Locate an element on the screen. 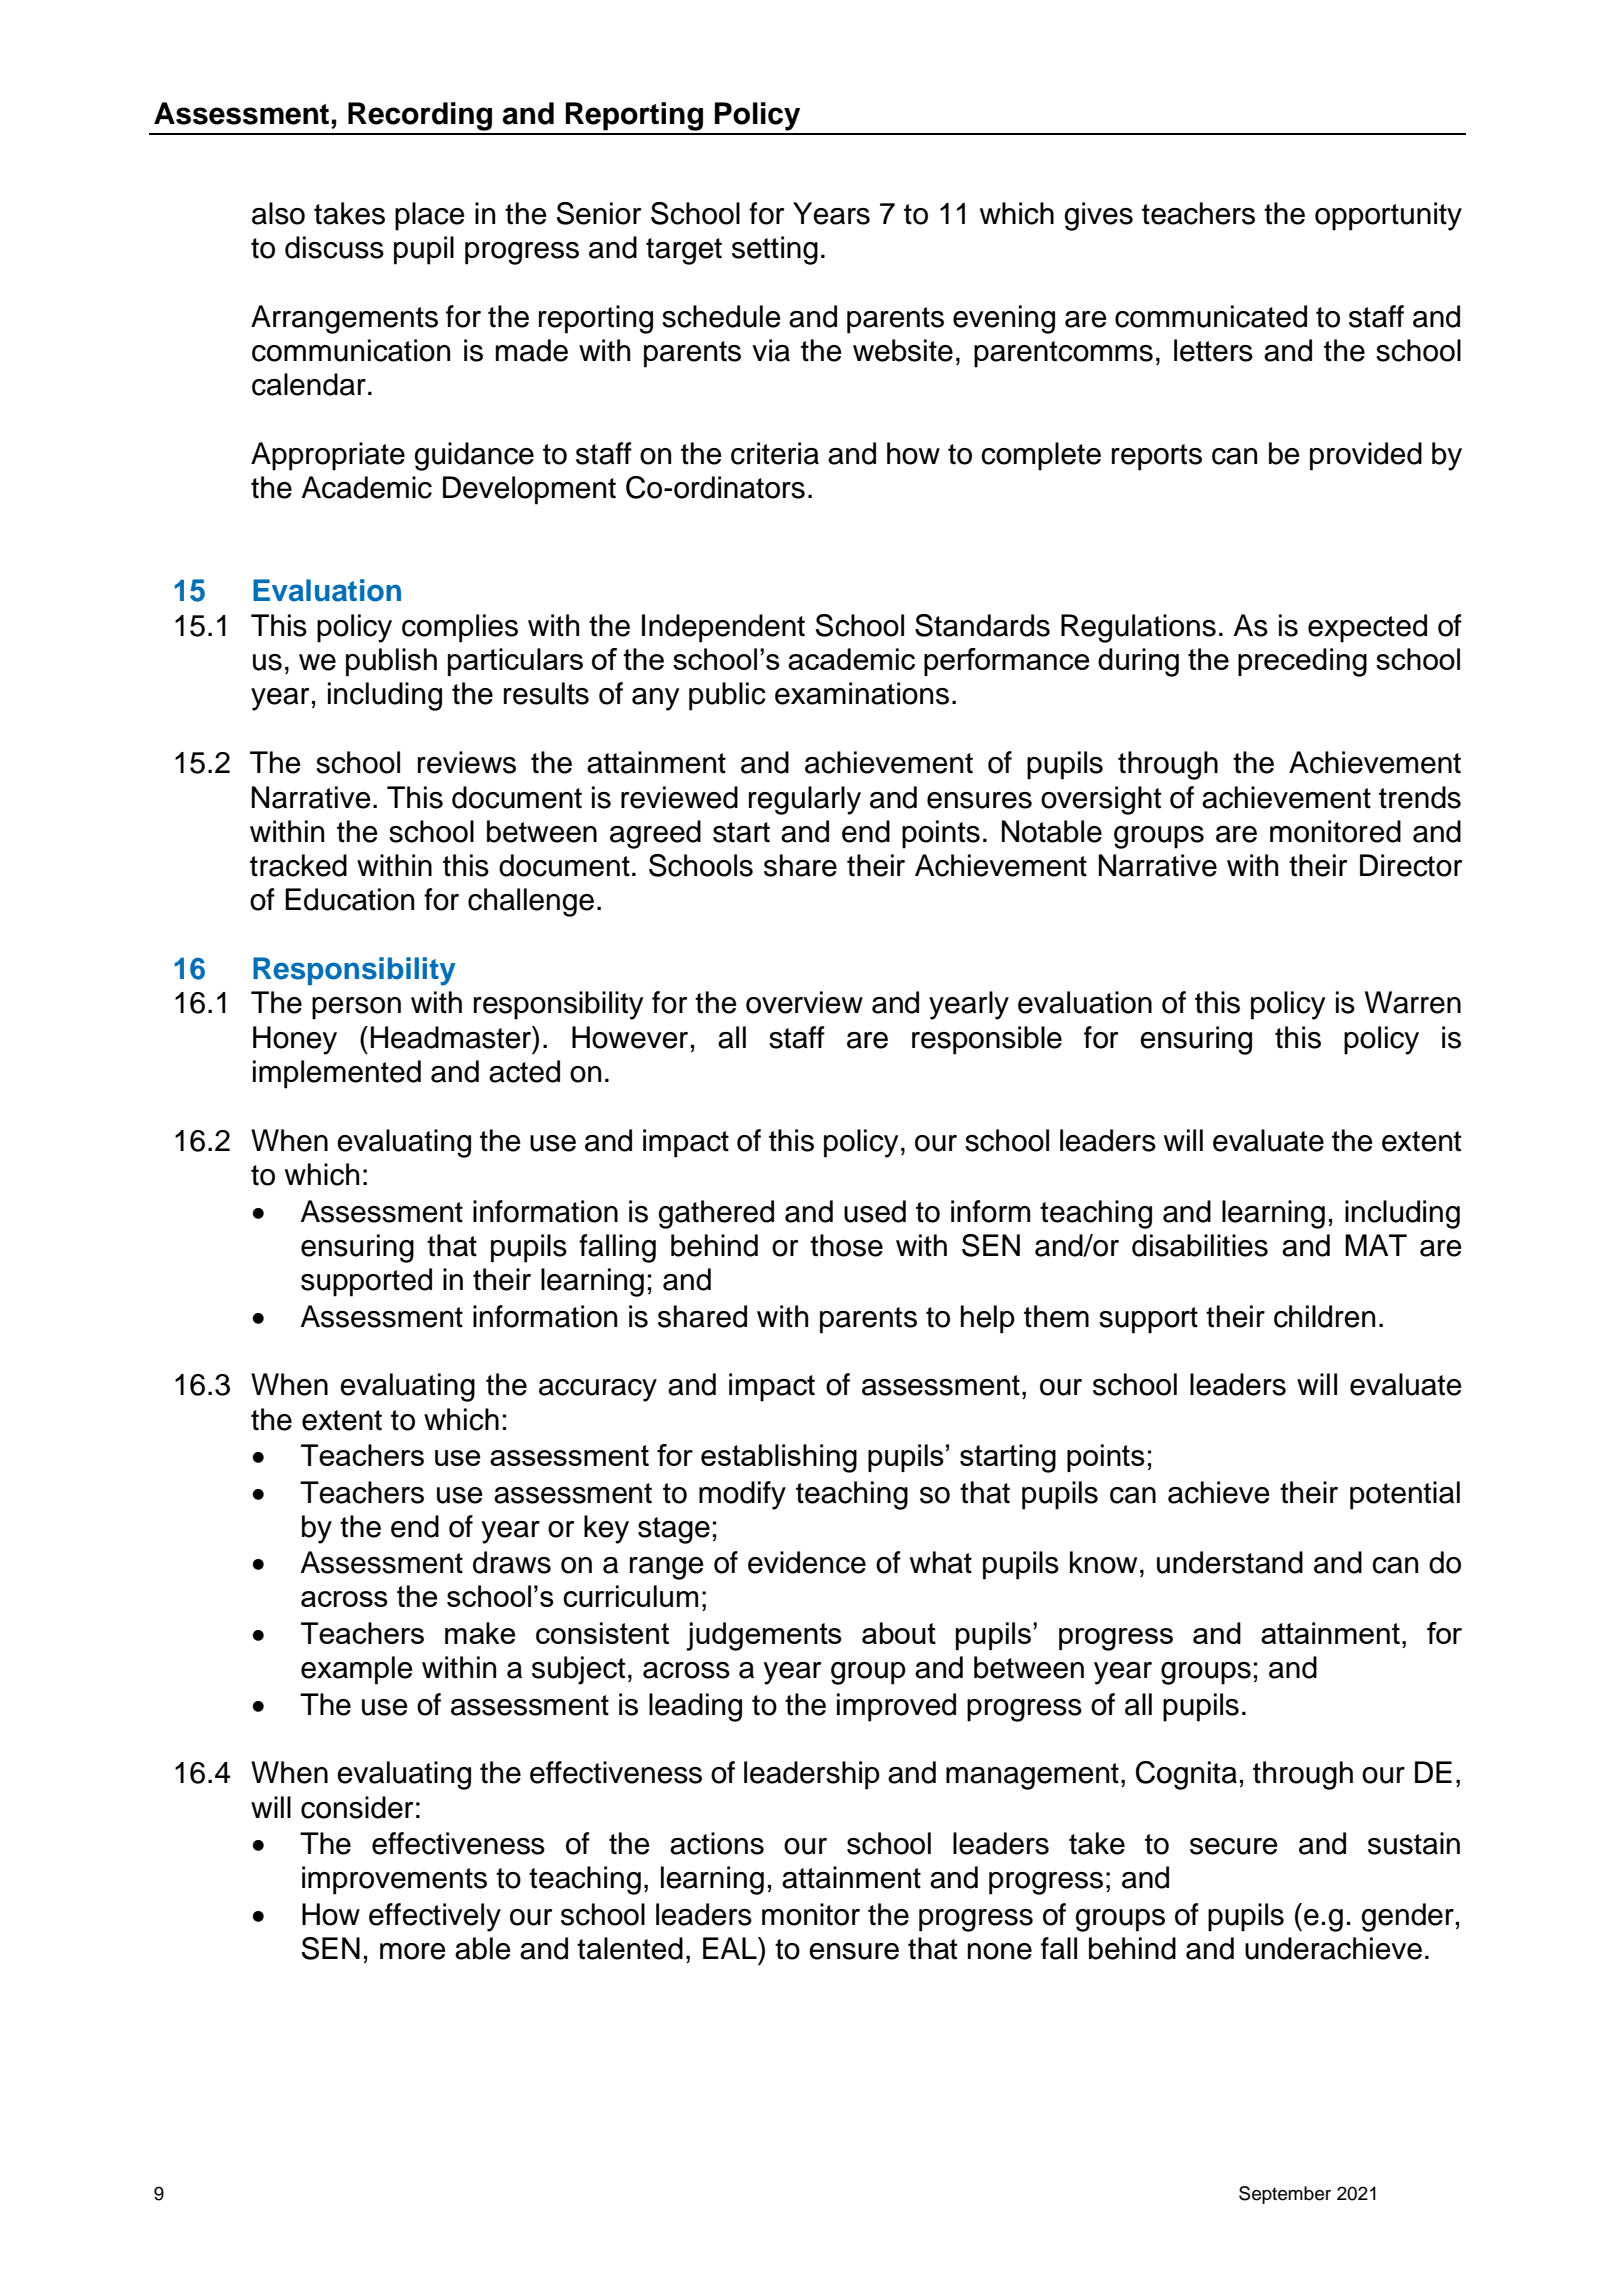 The image size is (1616, 2286). Education is located at coordinates (349, 899).
